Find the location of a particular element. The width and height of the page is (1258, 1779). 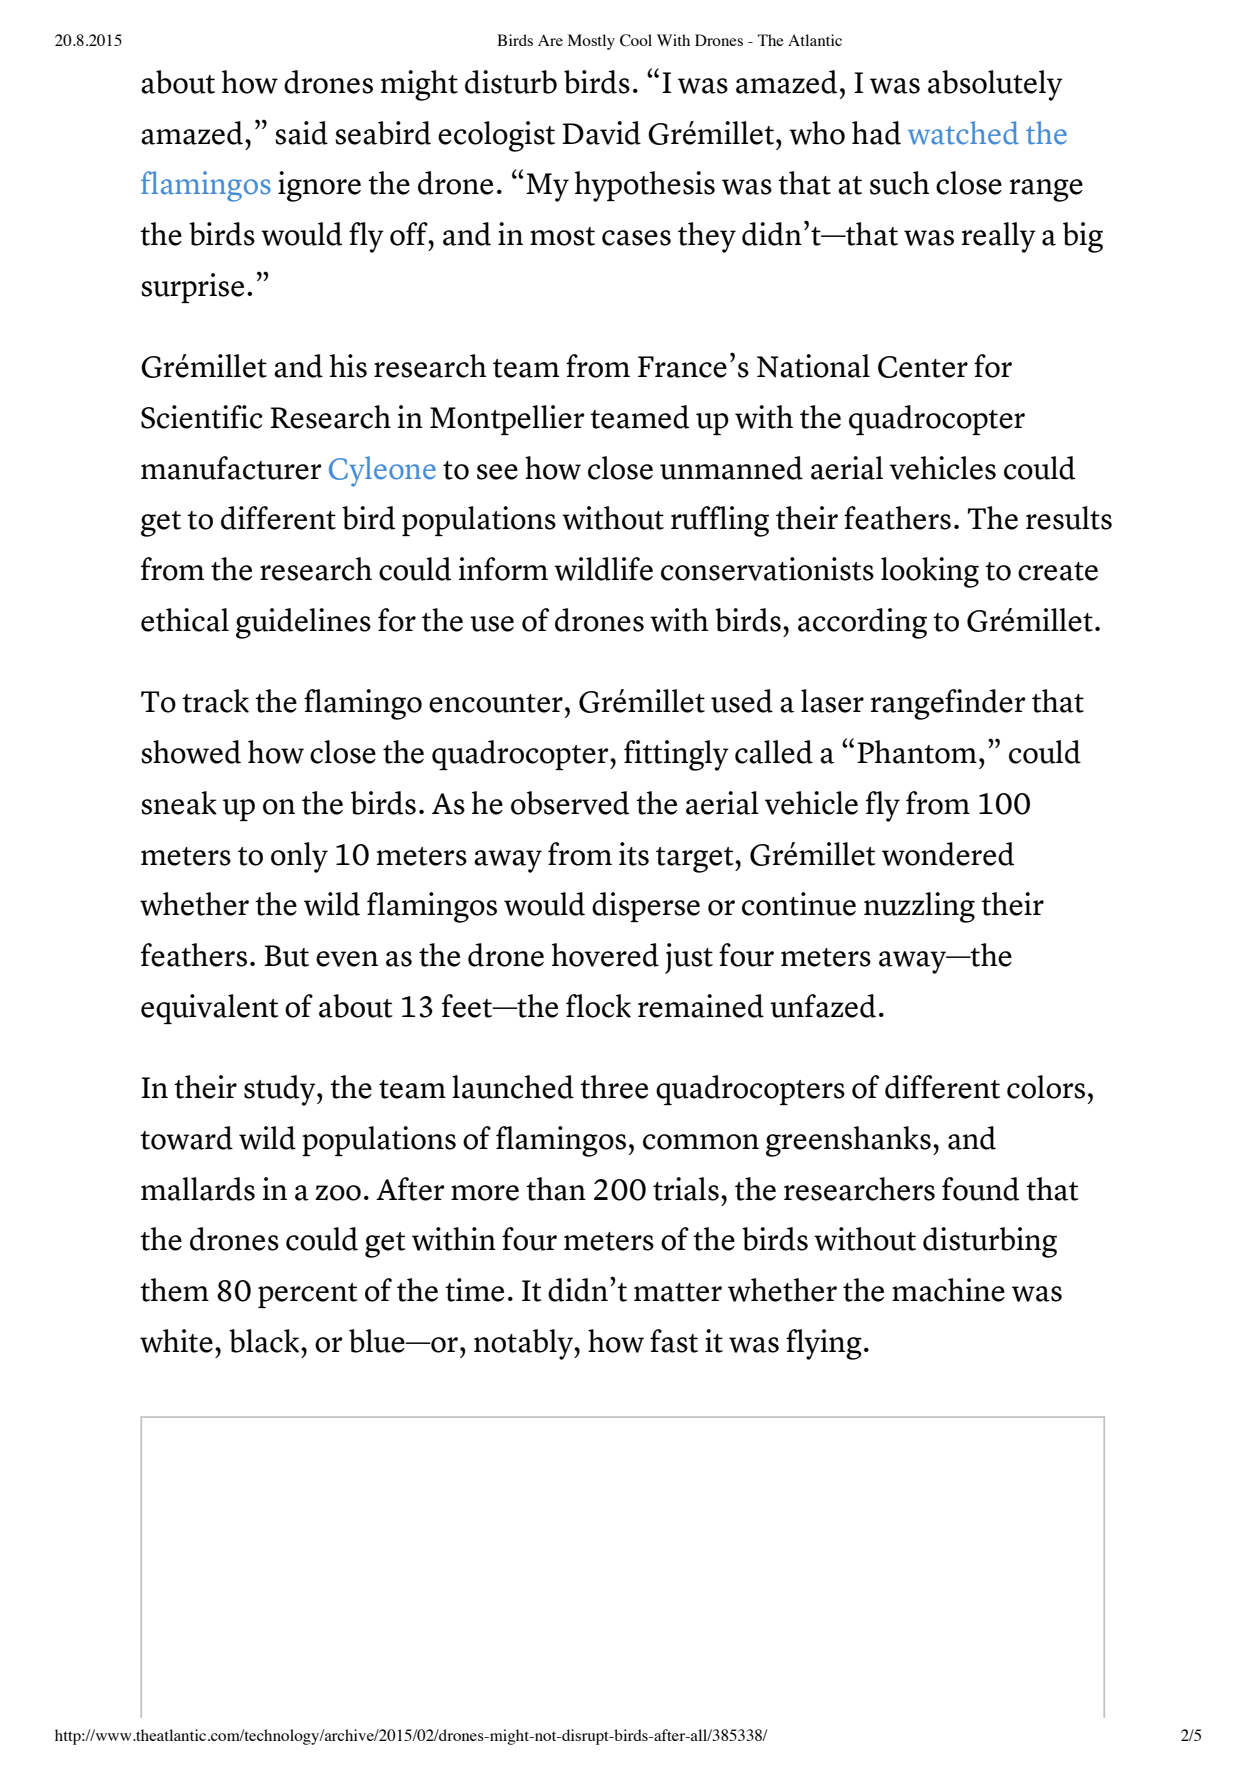

looking is located at coordinates (930, 572).
